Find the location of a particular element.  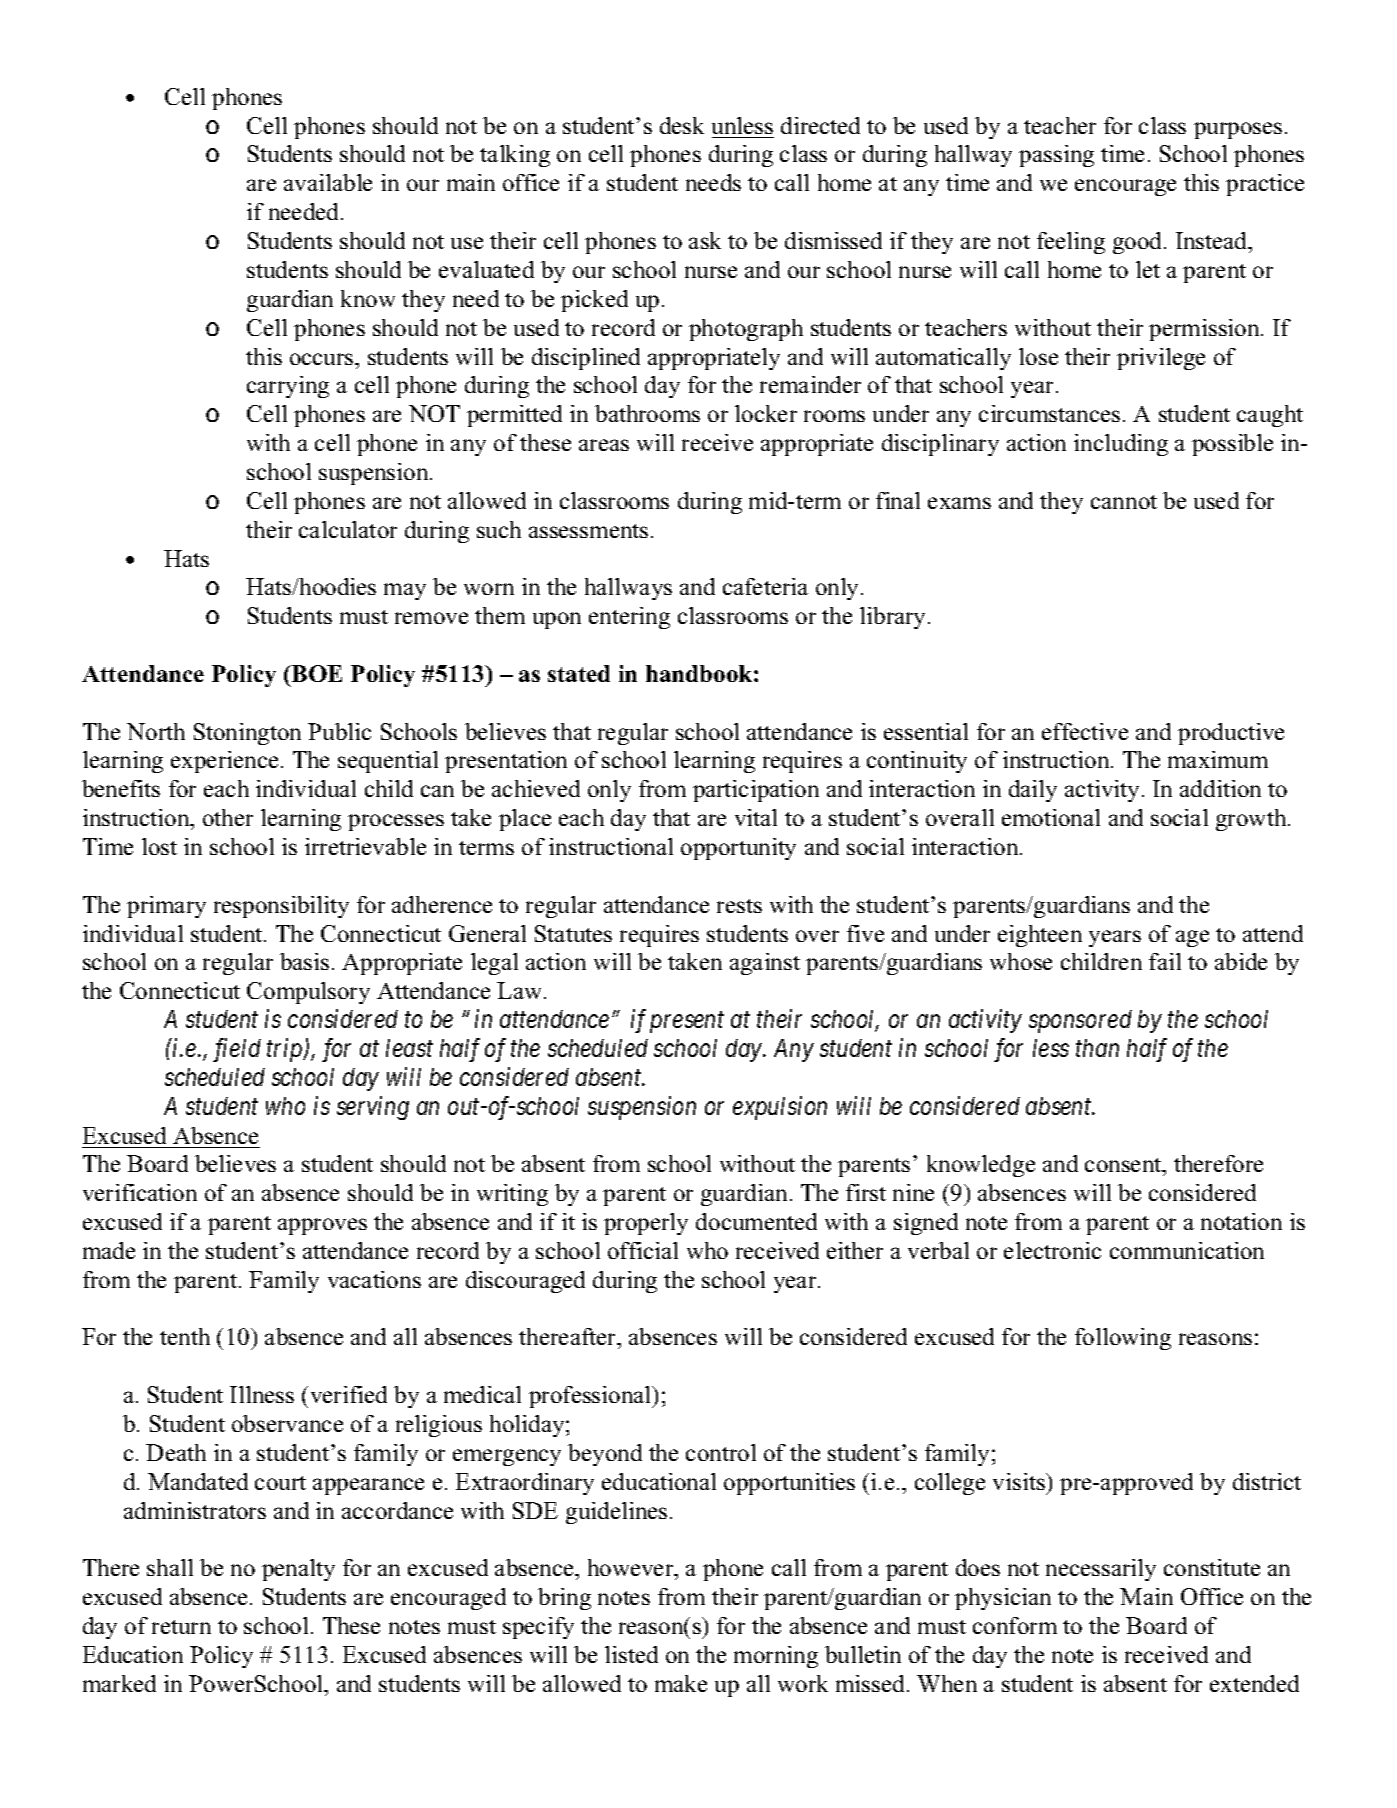

calculator is located at coordinates (348, 529).
